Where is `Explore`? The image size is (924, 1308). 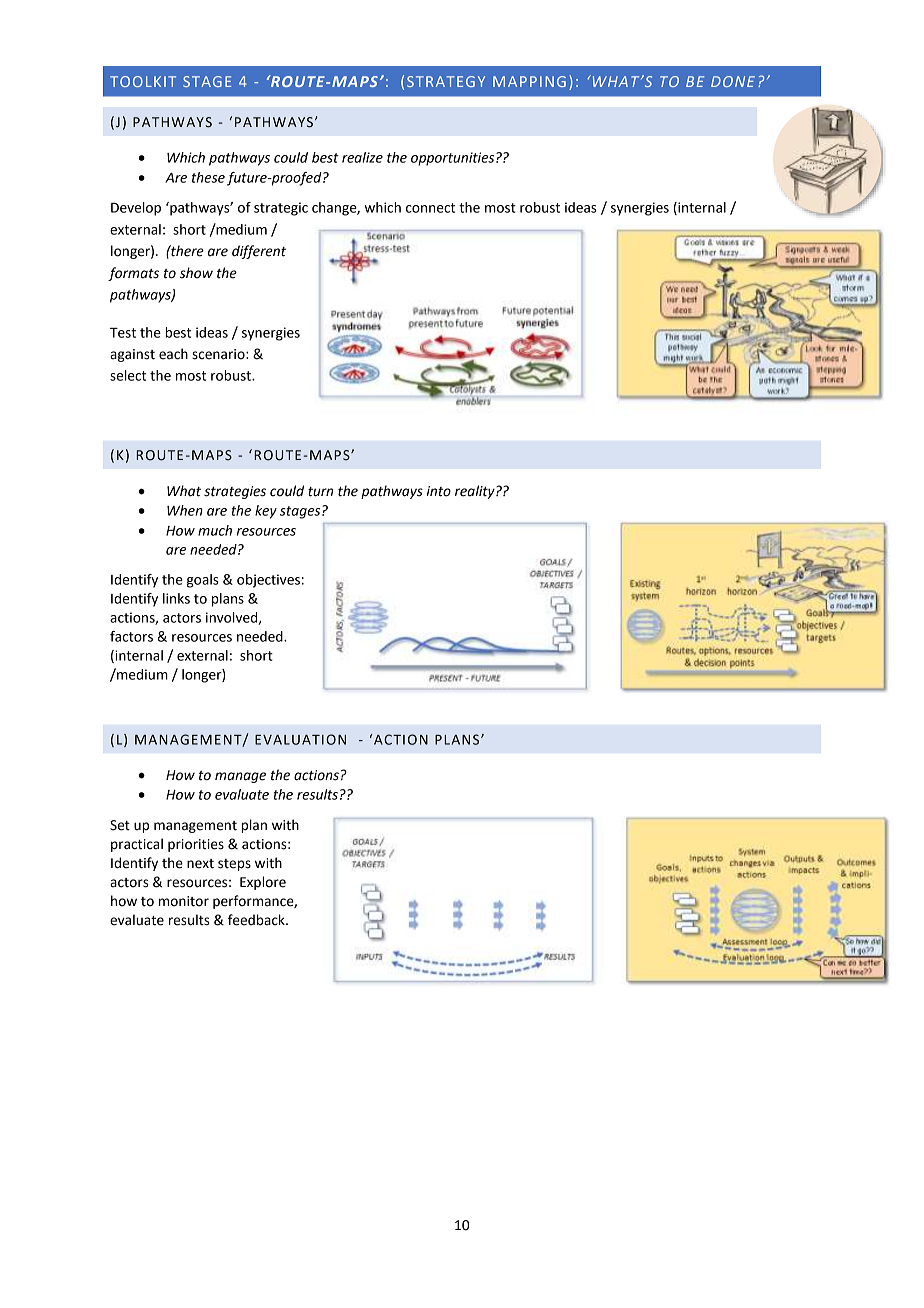 Explore is located at coordinates (263, 883).
